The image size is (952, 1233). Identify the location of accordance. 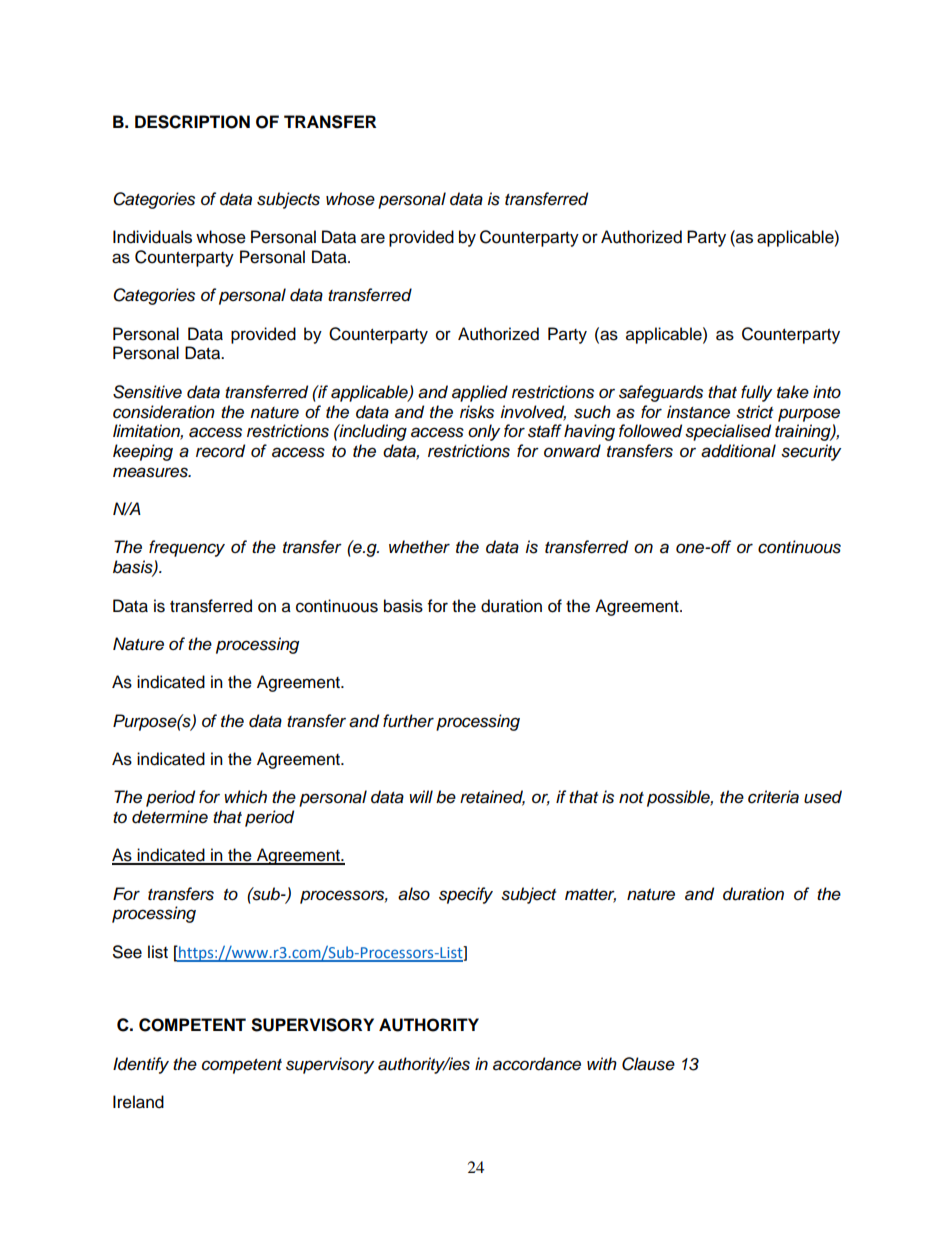
(537, 1064).
